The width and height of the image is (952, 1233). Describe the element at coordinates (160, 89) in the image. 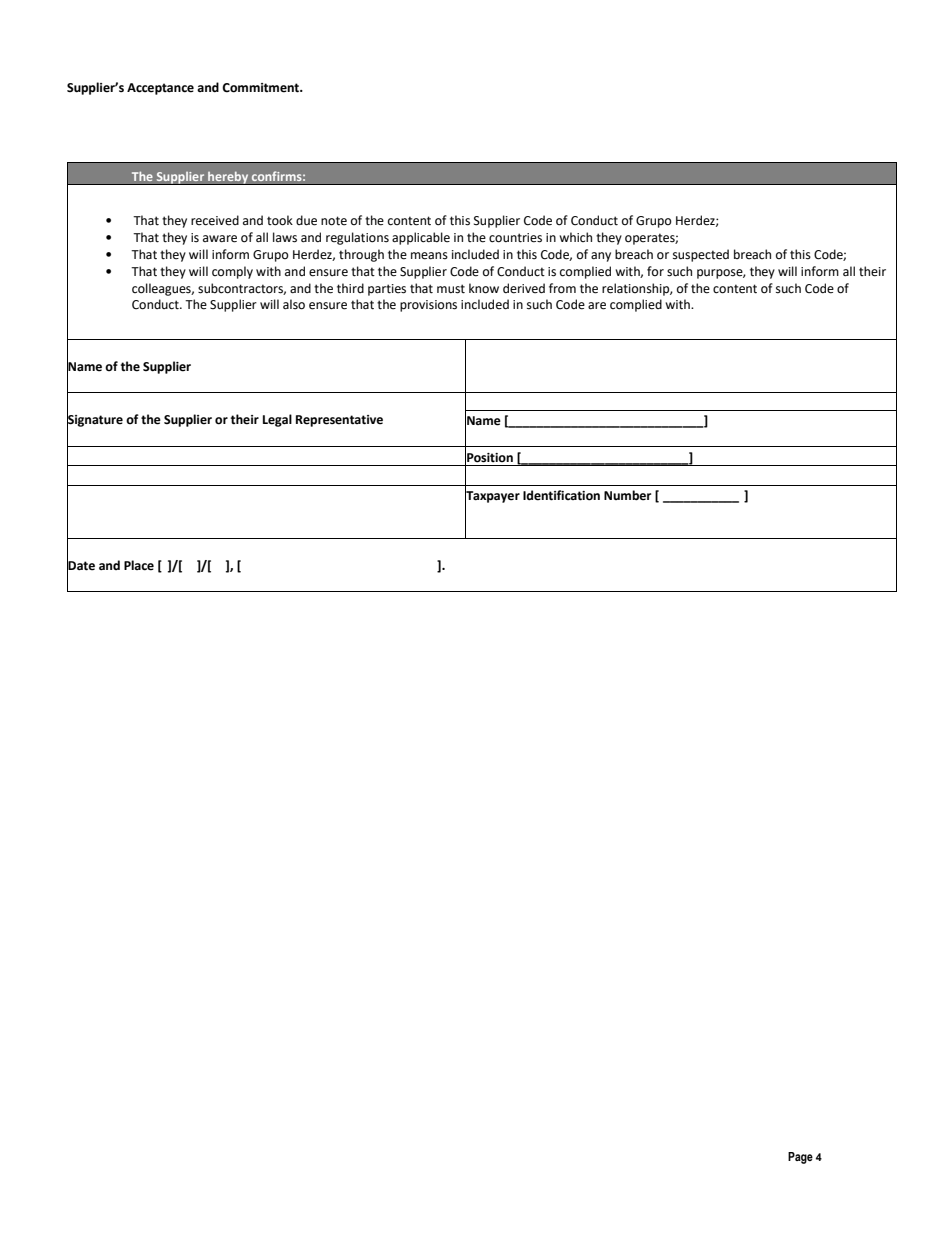

I see `Acceptance` at that location.
